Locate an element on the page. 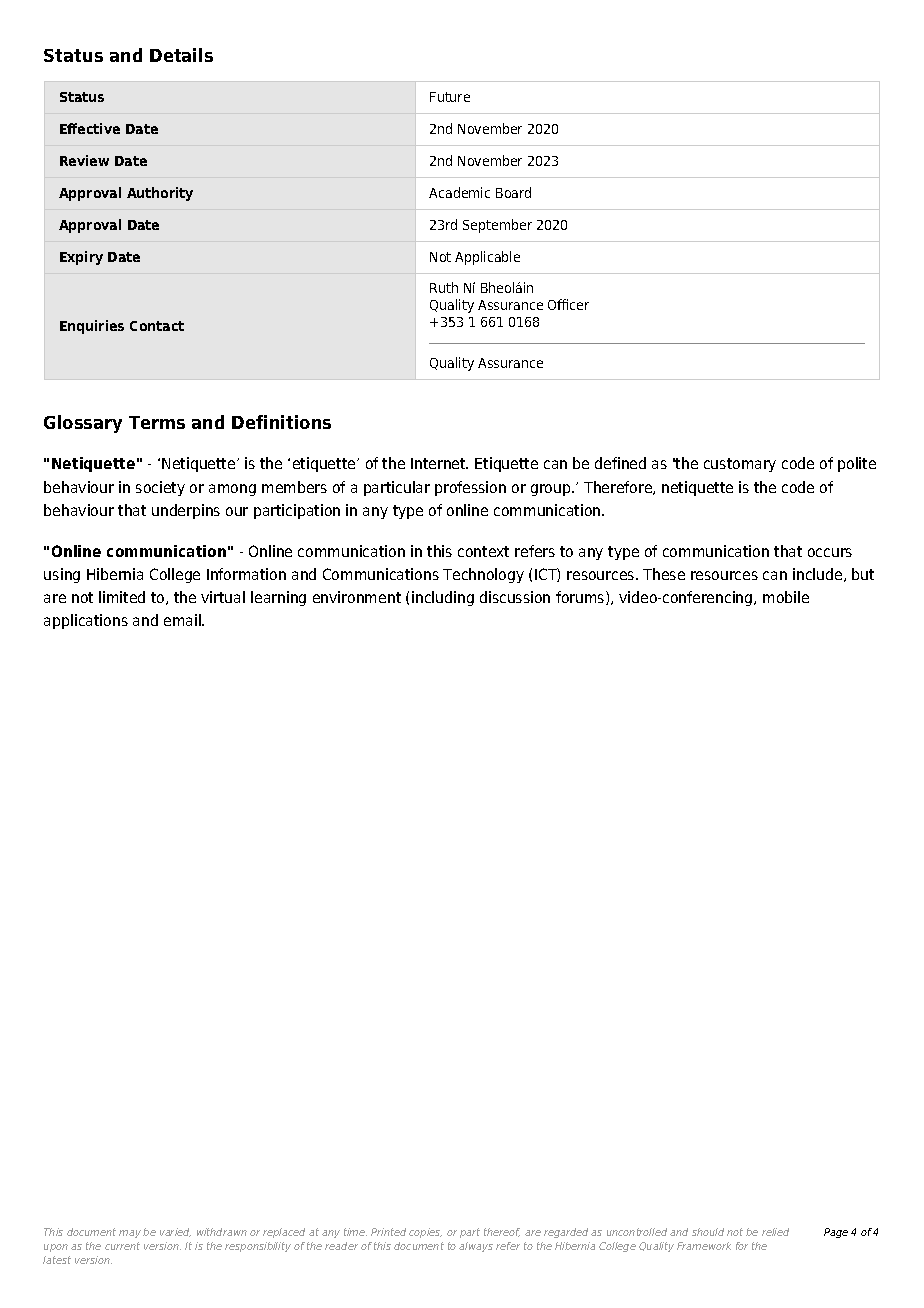 The image size is (924, 1308). mobile is located at coordinates (786, 597).
